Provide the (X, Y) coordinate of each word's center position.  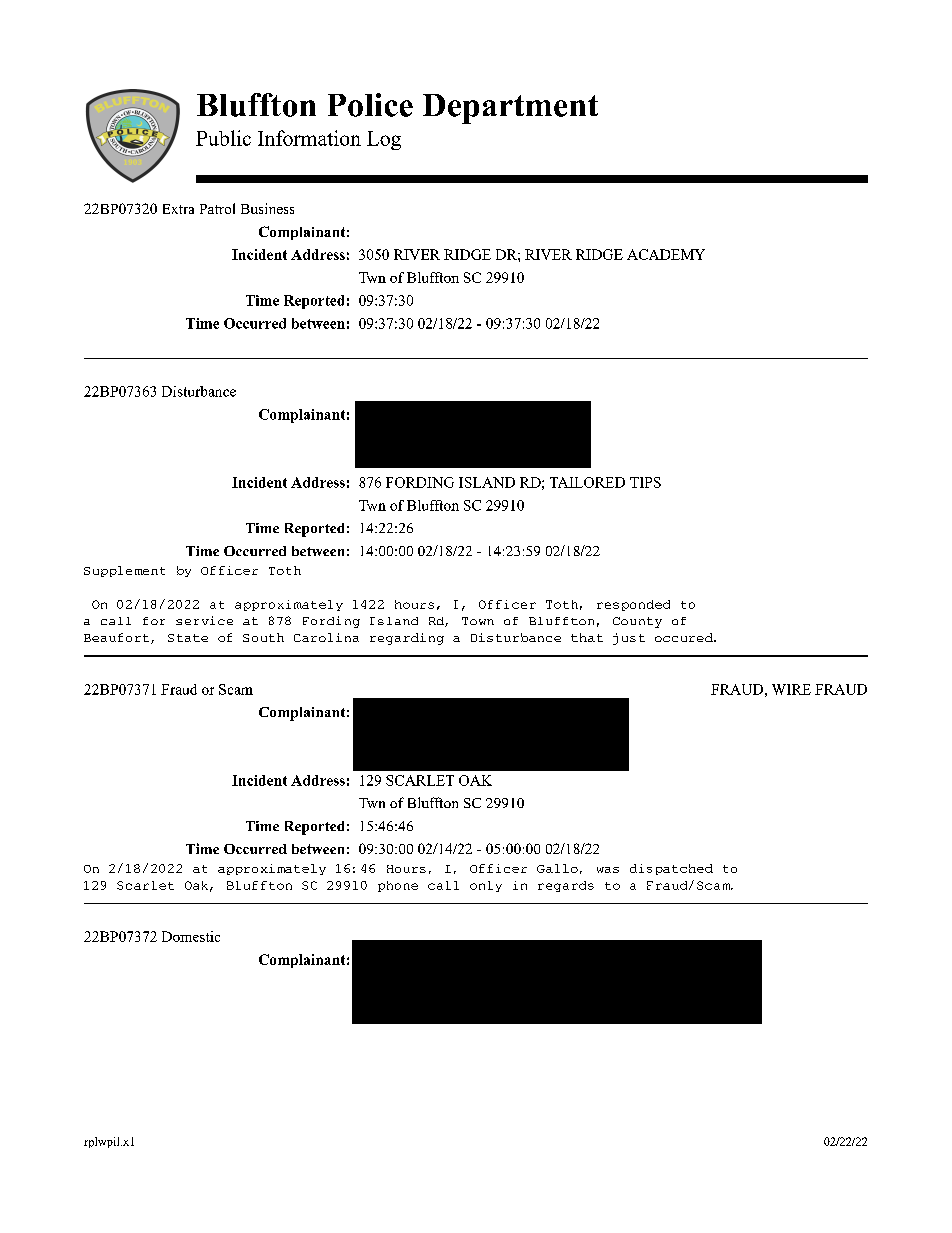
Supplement (124, 571)
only (486, 886)
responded (633, 605)
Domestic (191, 936)
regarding (407, 639)
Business (267, 208)
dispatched (671, 869)
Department (510, 109)
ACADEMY (666, 254)
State (188, 638)
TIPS (645, 482)
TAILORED (587, 482)
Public (223, 138)
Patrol (217, 208)
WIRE (791, 689)
